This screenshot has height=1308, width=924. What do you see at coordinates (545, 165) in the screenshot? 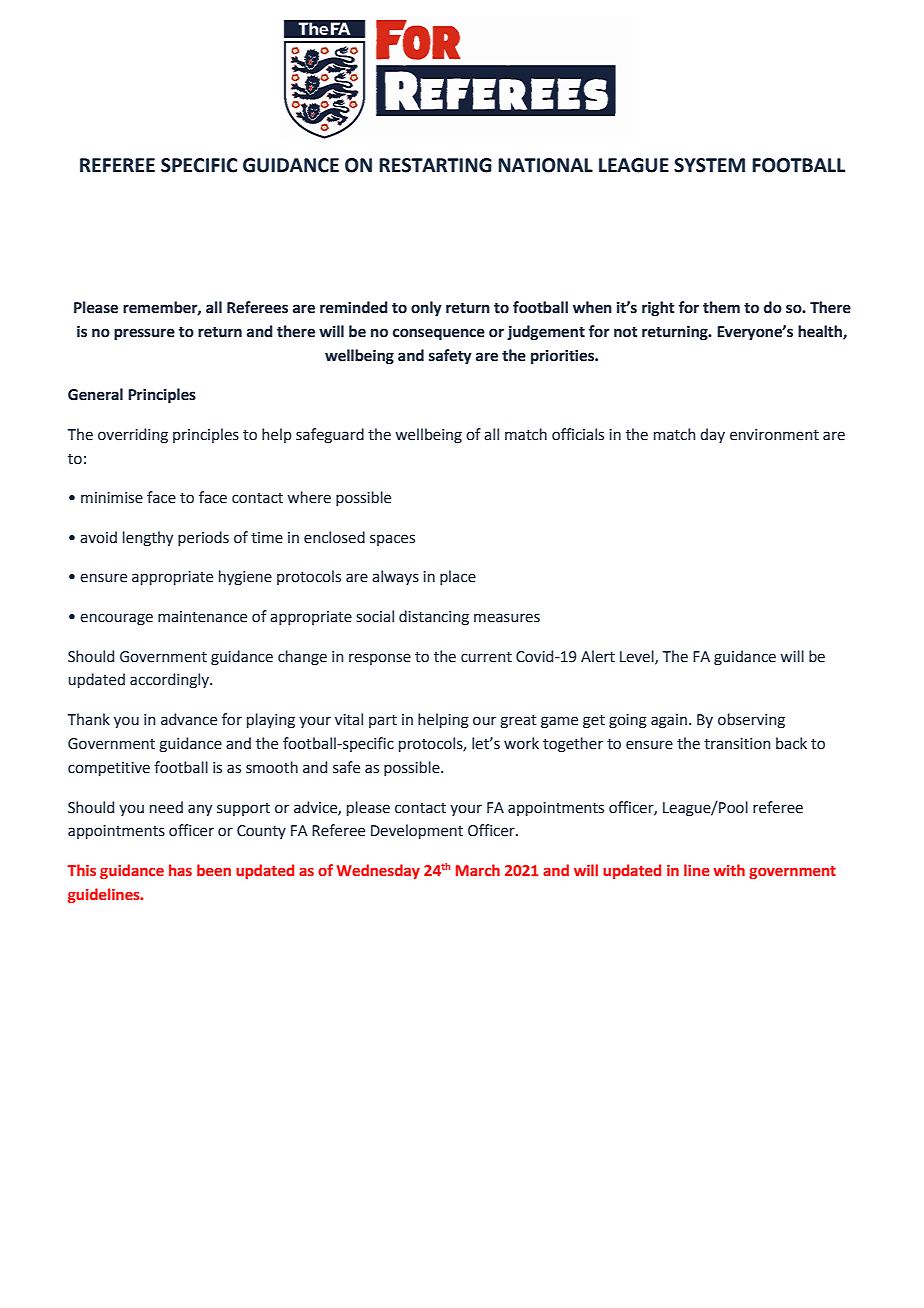
I see `NATIONAL` at bounding box center [545, 165].
